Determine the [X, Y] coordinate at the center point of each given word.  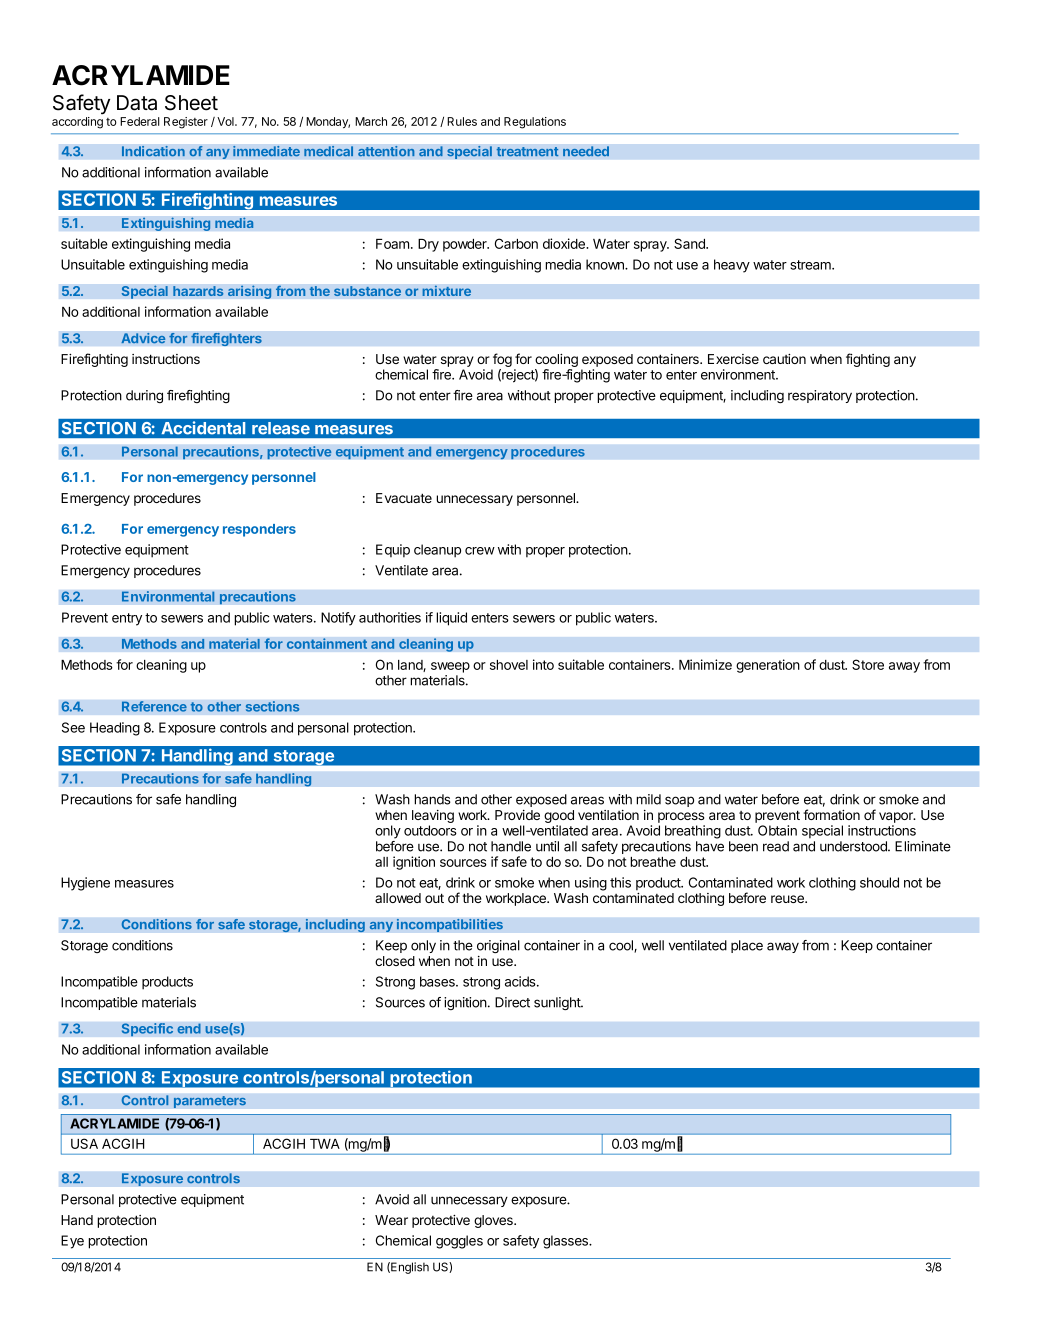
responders [259, 530]
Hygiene [85, 884]
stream [811, 265]
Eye [72, 1242]
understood [854, 846]
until [547, 846]
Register [186, 123]
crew [480, 551]
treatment [527, 152]
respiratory [820, 396]
